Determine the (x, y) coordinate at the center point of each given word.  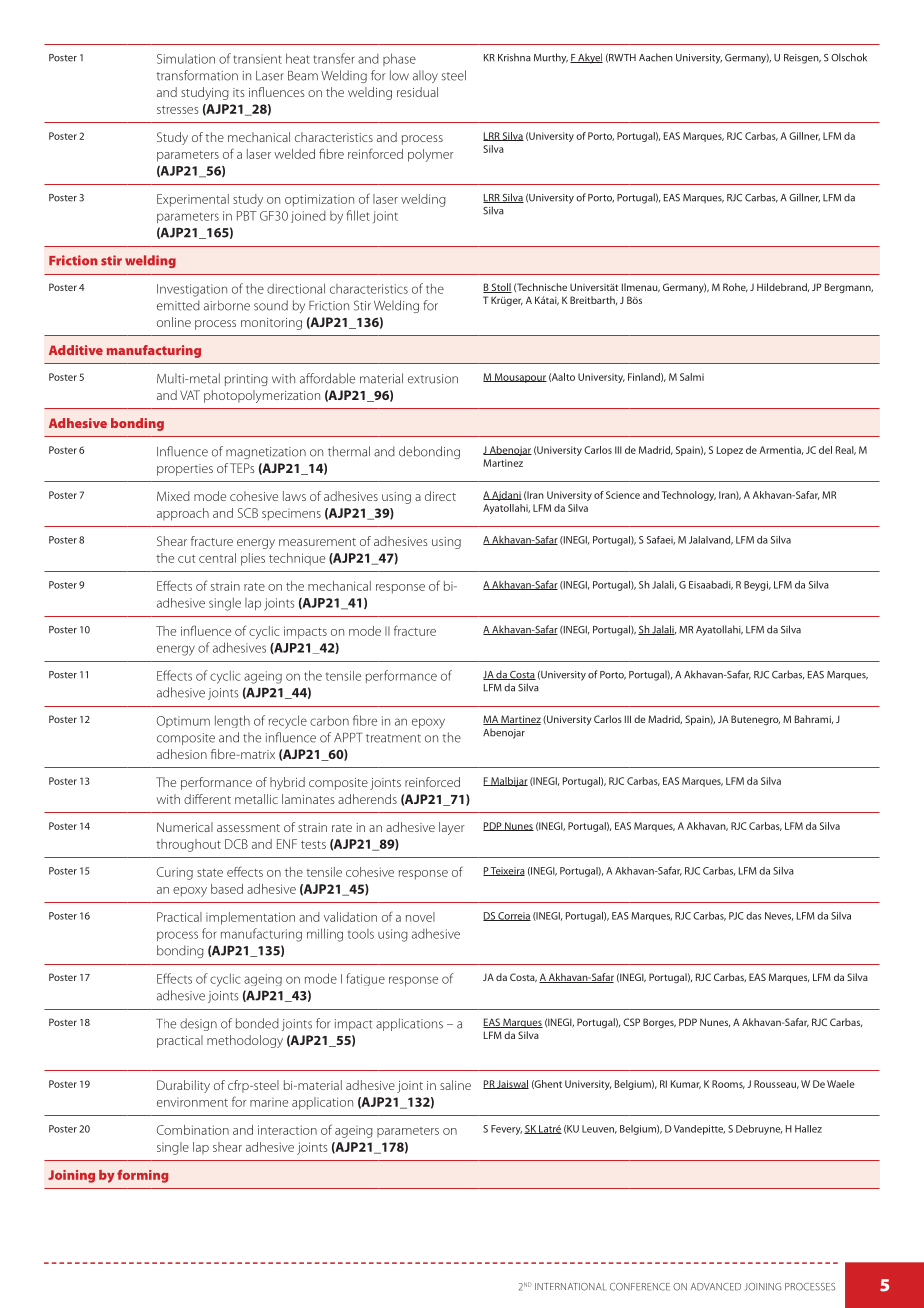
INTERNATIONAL (570, 1287)
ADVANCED (716, 1287)
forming (142, 1176)
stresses (177, 110)
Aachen (656, 57)
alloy (425, 76)
